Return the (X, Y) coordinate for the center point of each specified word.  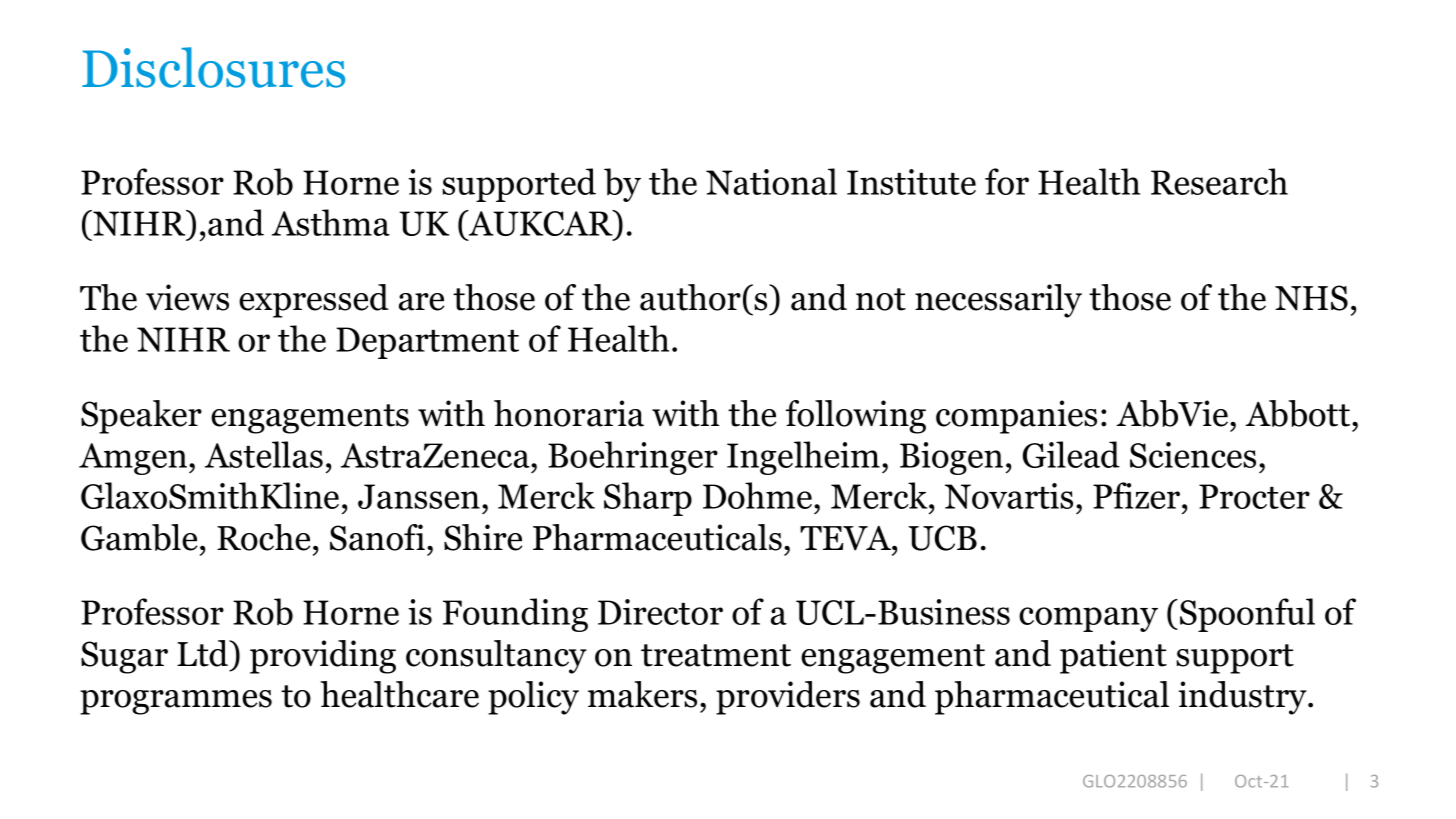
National (771, 181)
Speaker (141, 417)
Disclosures (213, 67)
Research (1219, 181)
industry (1243, 698)
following (856, 417)
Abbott (1299, 413)
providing (323, 657)
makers (642, 694)
